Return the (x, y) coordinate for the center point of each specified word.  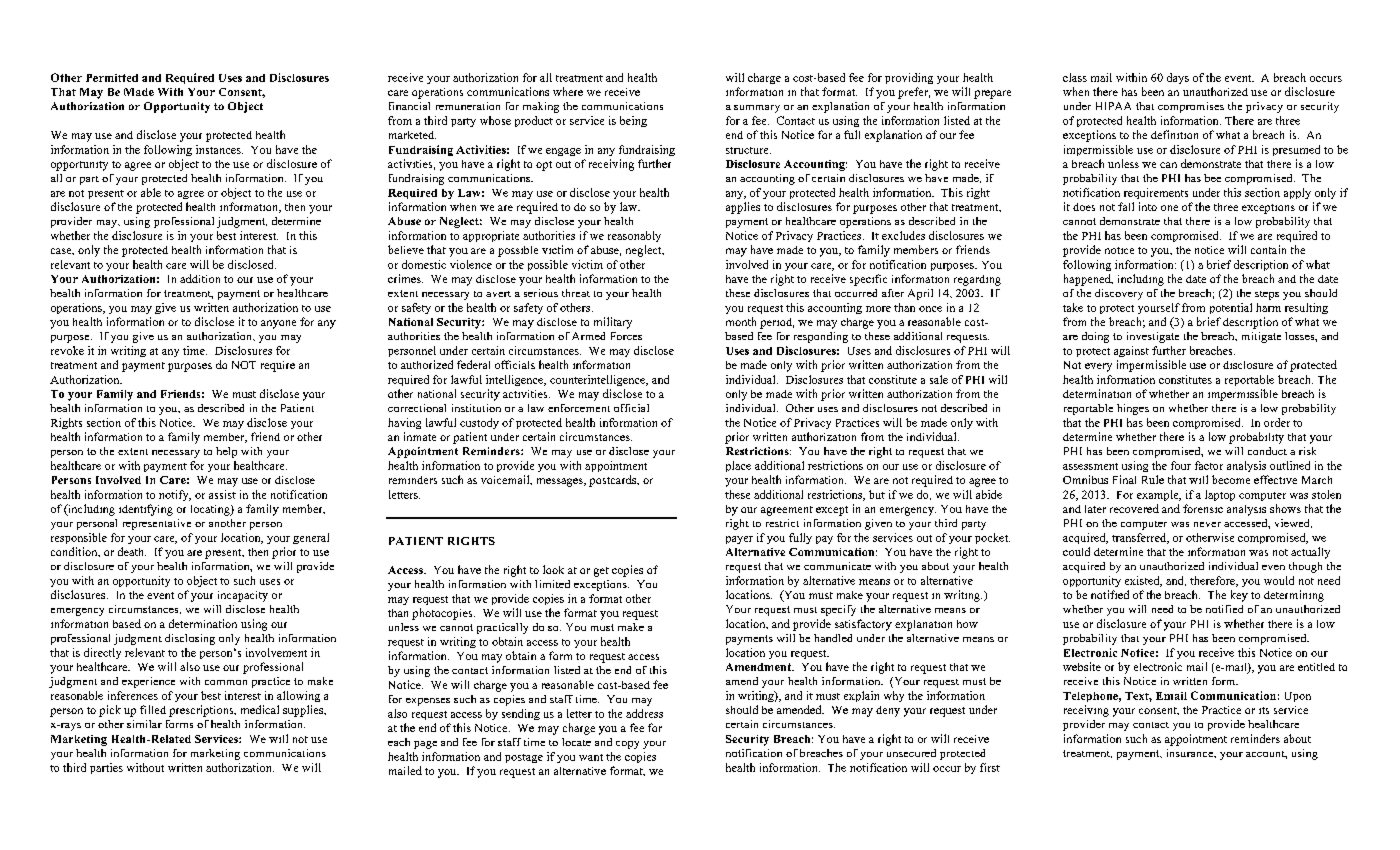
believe (406, 249)
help (226, 452)
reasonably (634, 236)
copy (627, 745)
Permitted (112, 78)
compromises (1191, 107)
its (1264, 710)
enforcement (579, 408)
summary (757, 109)
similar (144, 724)
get (601, 572)
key (1239, 596)
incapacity (243, 596)
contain (1268, 249)
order (1277, 422)
